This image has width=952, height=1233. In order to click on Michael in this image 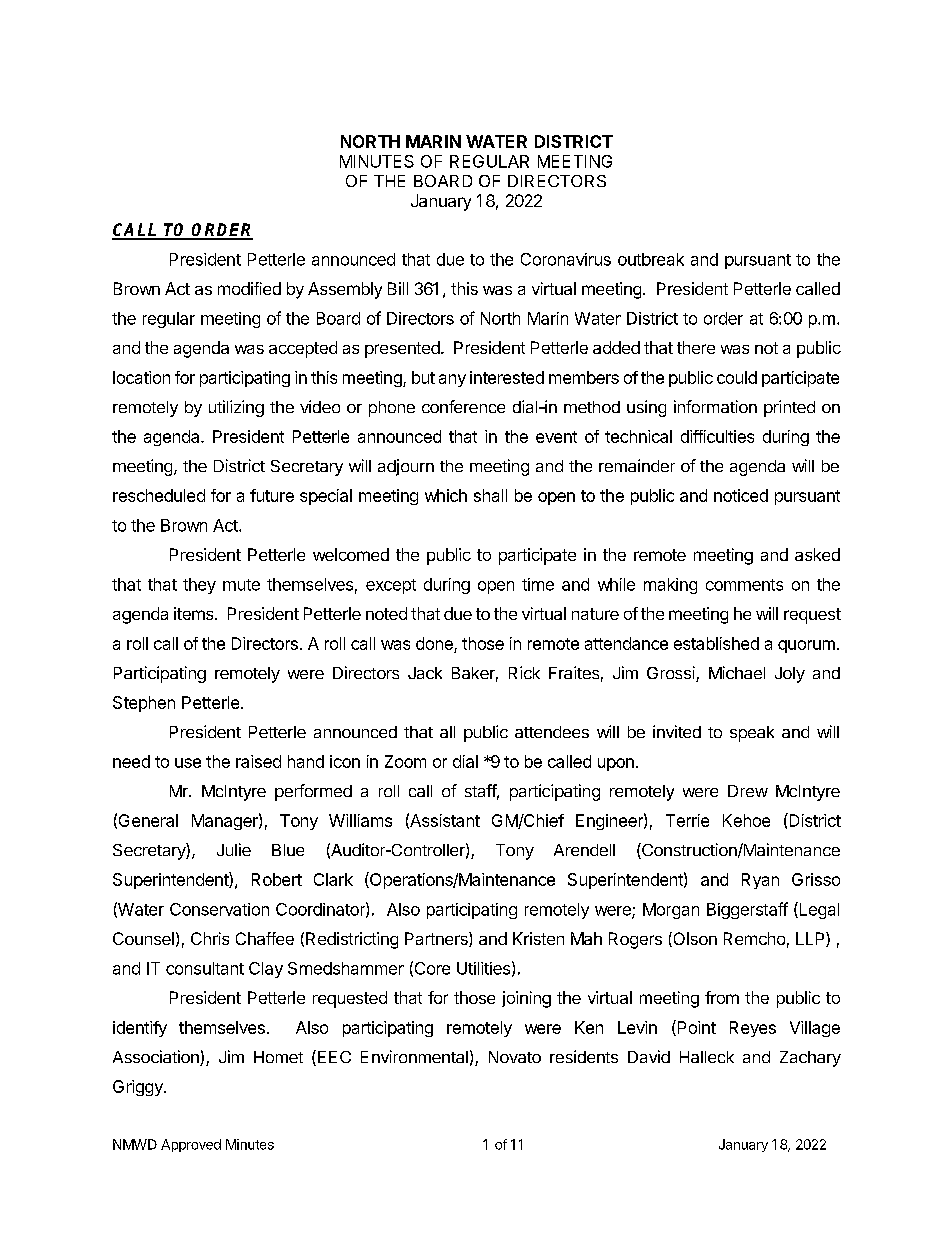, I will do `click(737, 672)`.
